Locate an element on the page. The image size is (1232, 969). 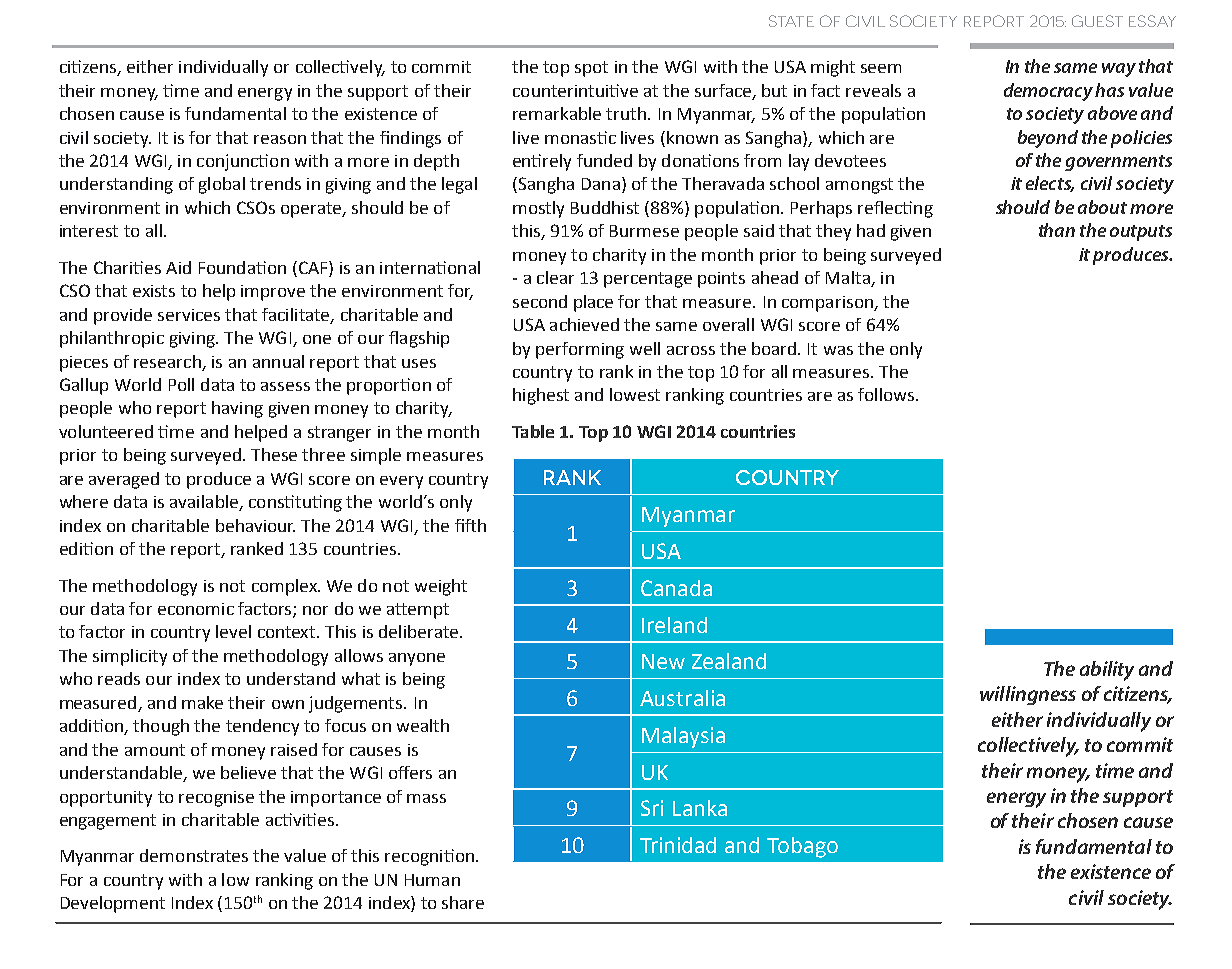
demonstrates is located at coordinates (194, 855).
